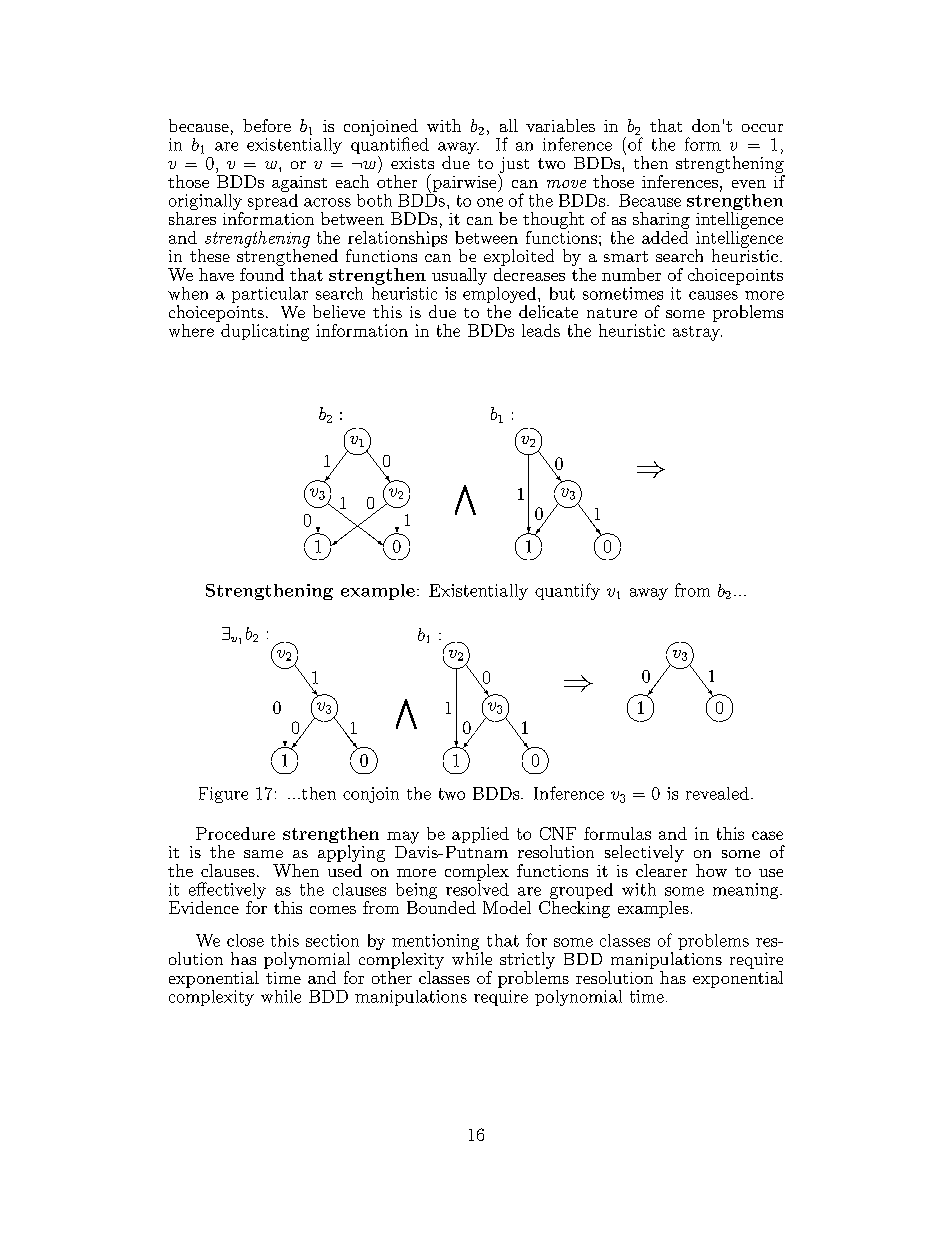 The height and width of the document is (1233, 952). I want to click on close, so click(245, 940).
